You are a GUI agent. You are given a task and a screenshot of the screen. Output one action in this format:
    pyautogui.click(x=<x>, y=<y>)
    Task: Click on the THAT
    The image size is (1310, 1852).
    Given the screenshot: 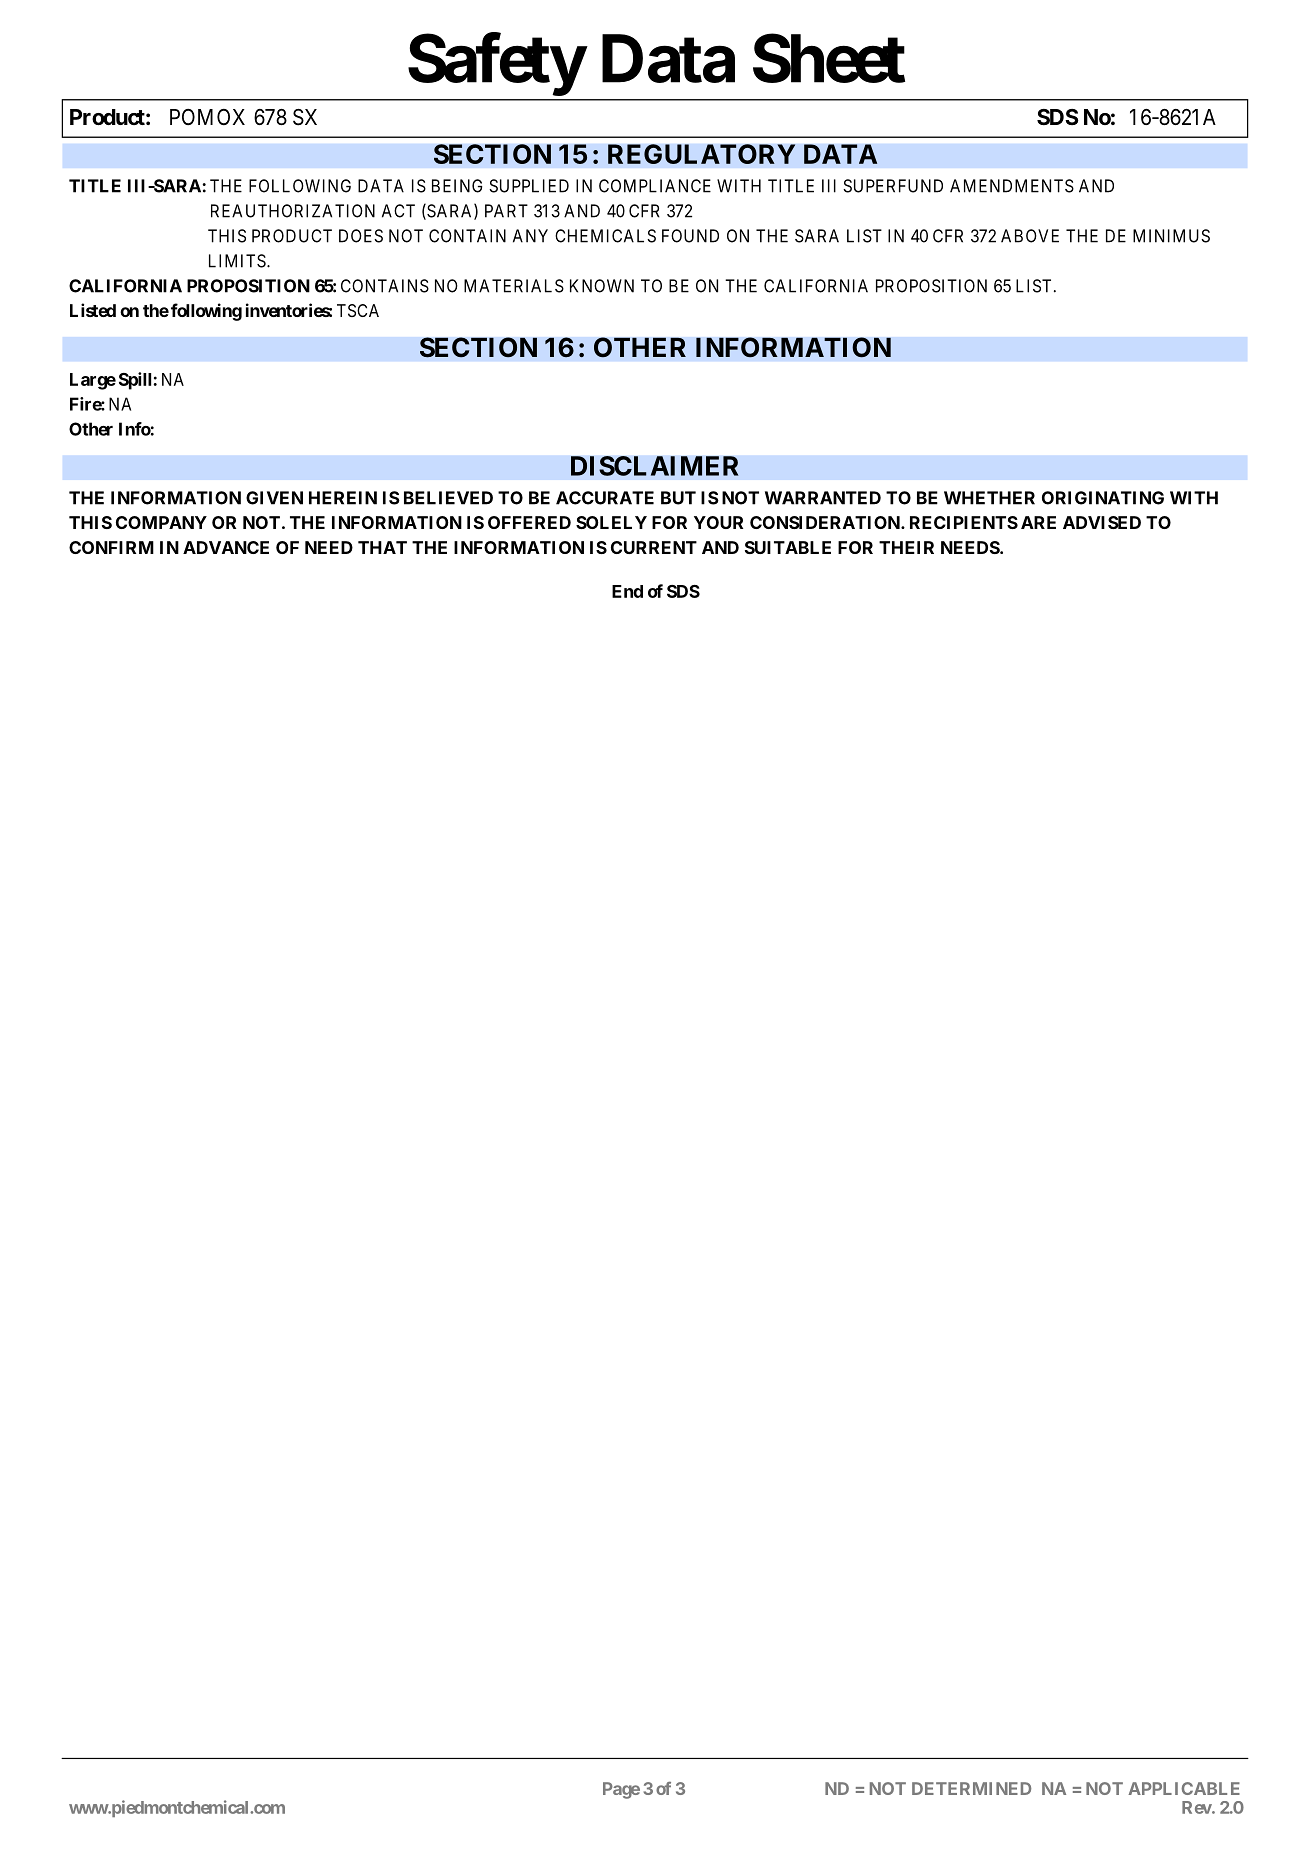 What is the action you would take?
    pyautogui.click(x=382, y=547)
